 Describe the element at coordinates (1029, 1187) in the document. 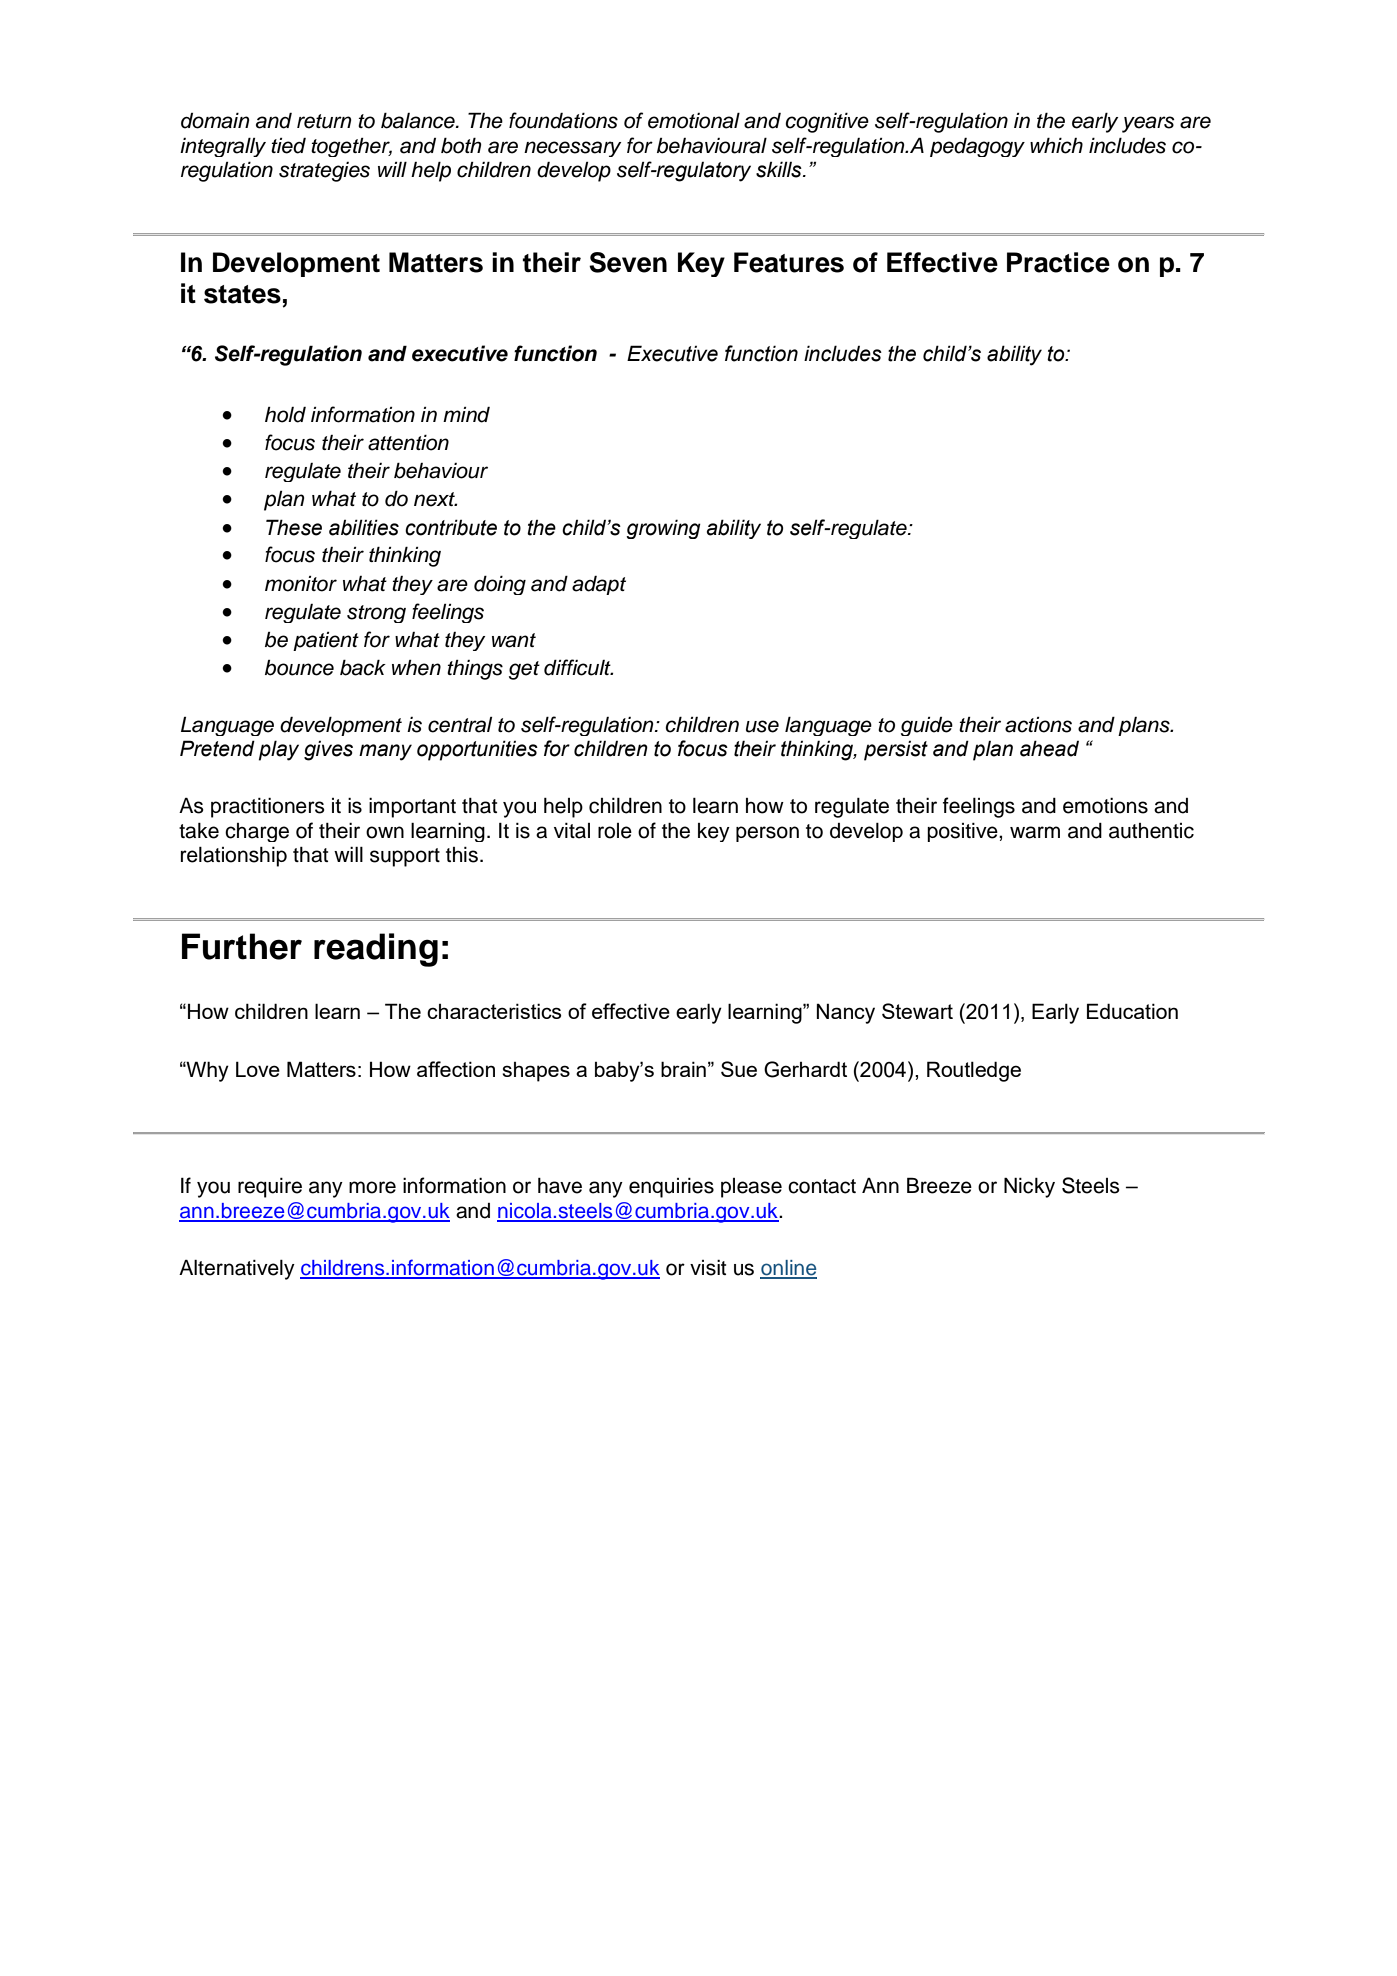

I see `Nicky` at that location.
